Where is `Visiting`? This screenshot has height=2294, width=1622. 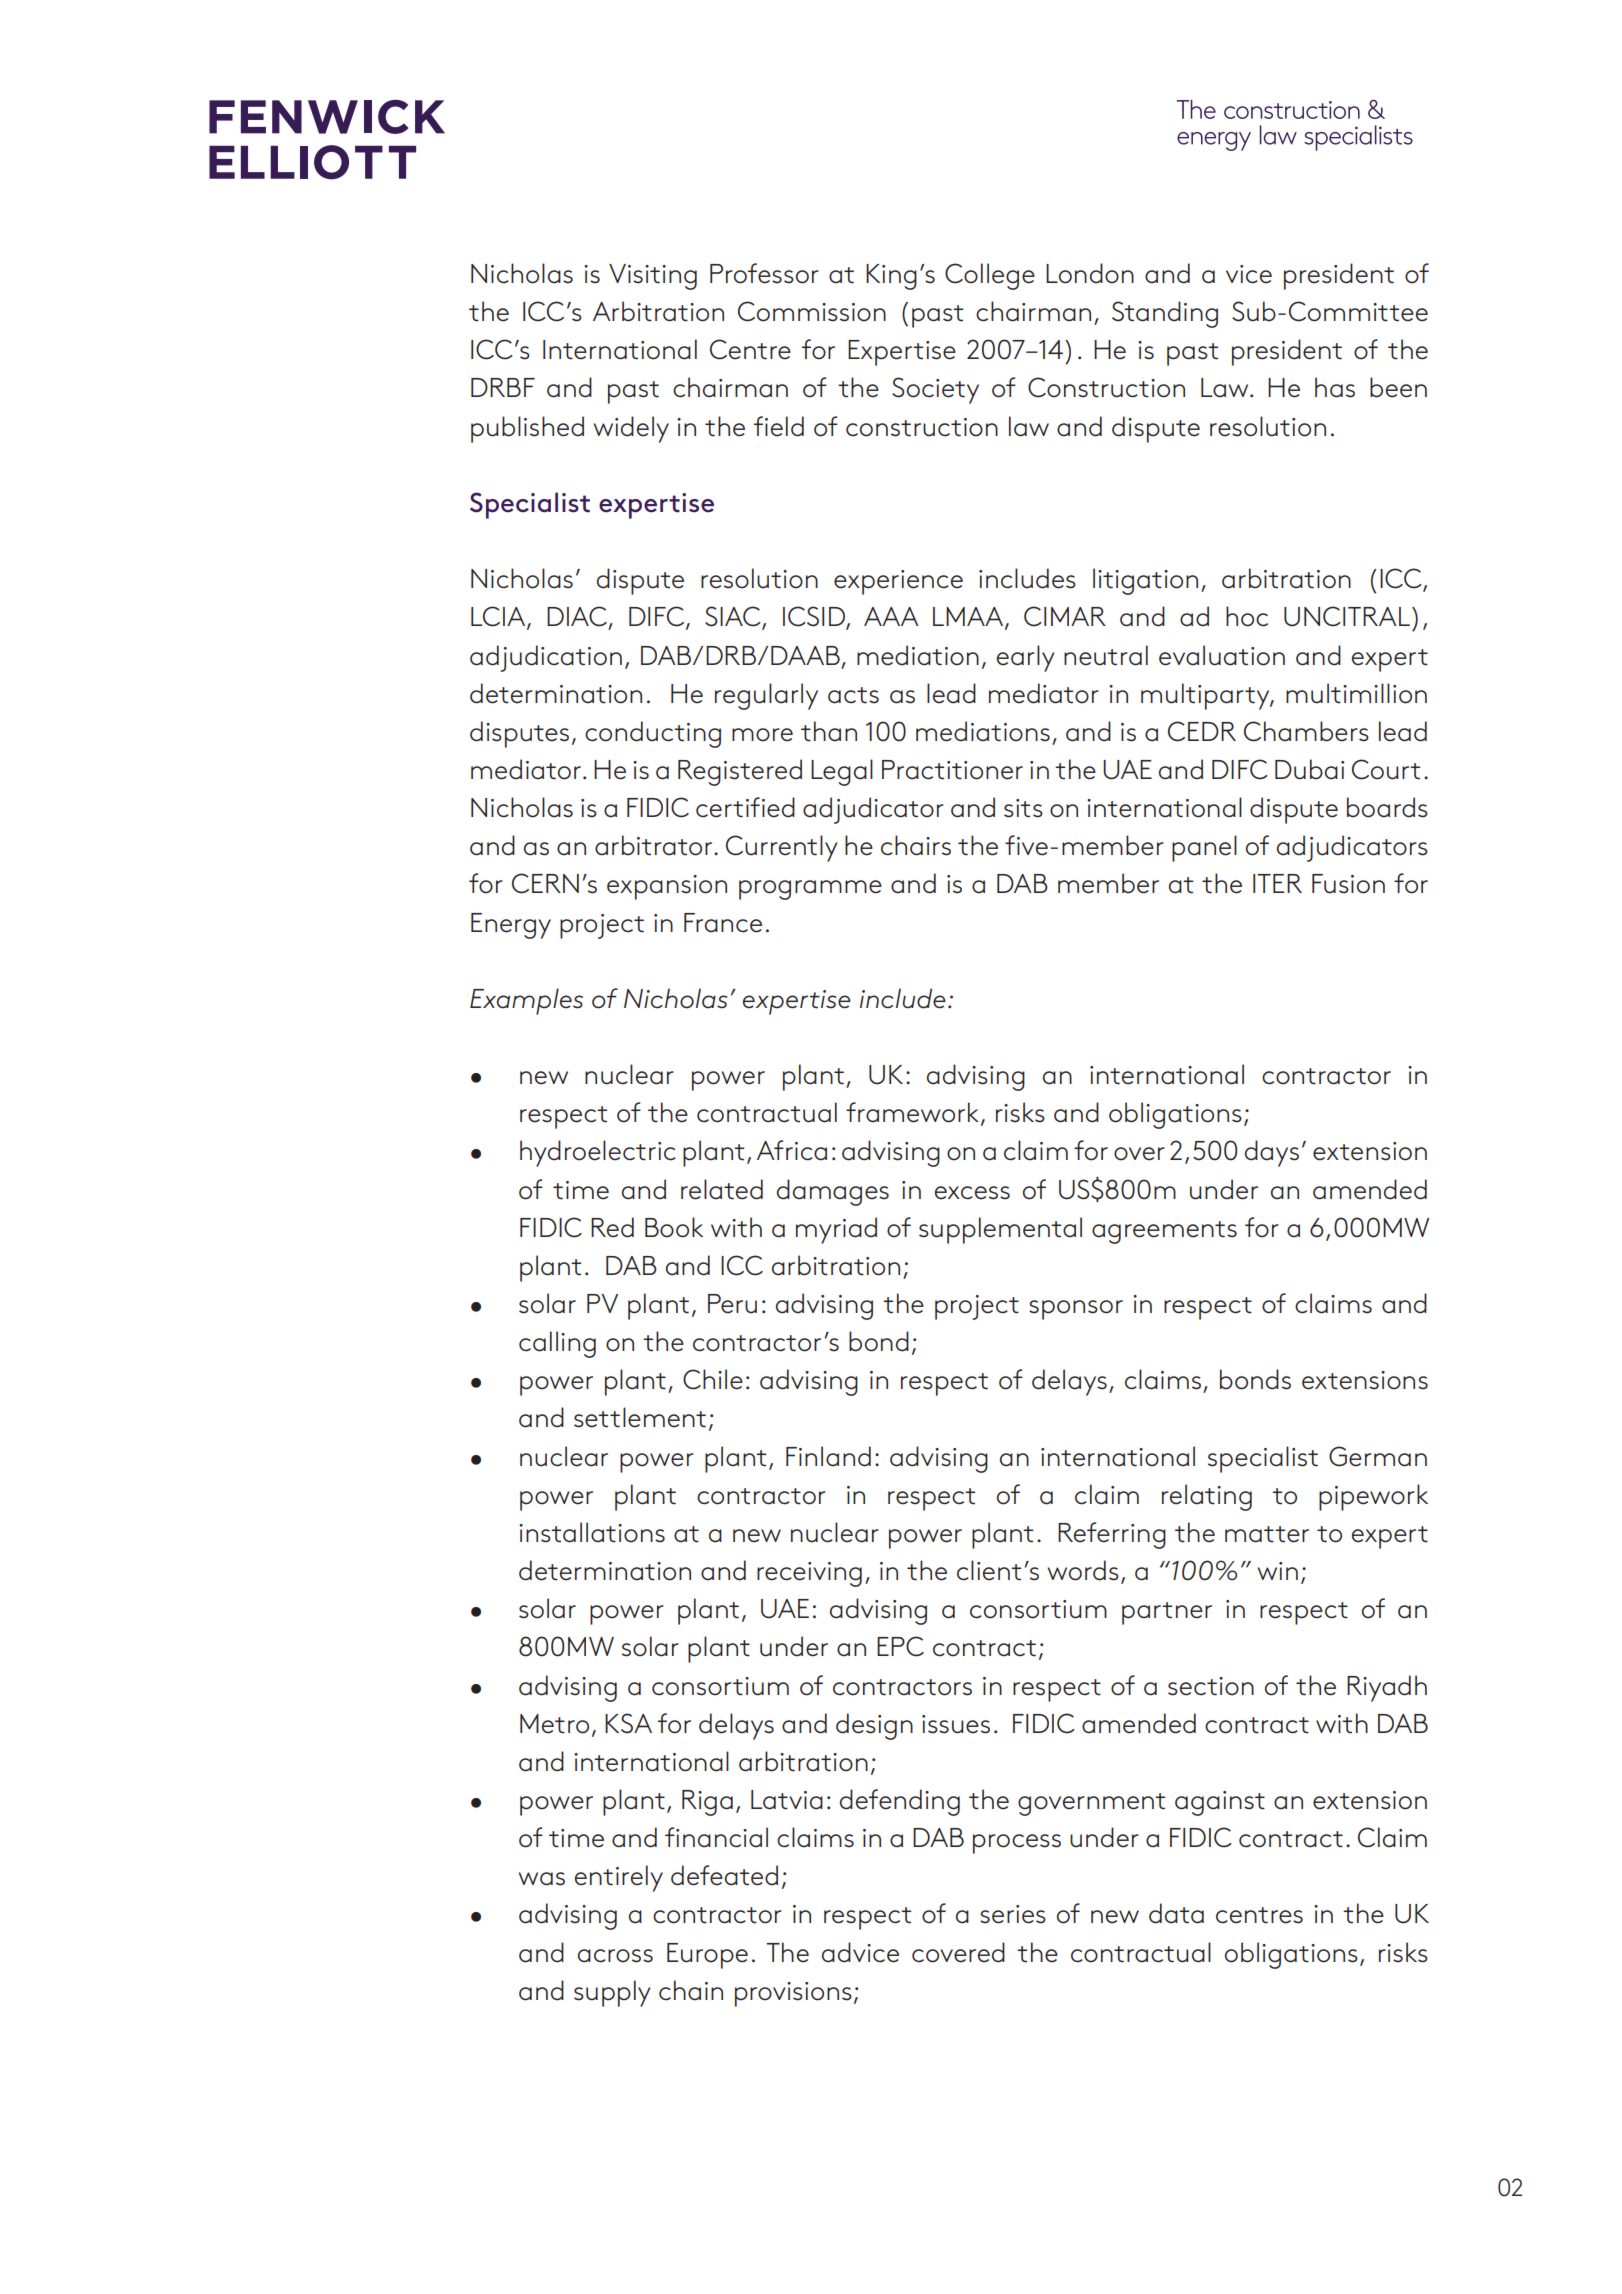 Visiting is located at coordinates (653, 277).
